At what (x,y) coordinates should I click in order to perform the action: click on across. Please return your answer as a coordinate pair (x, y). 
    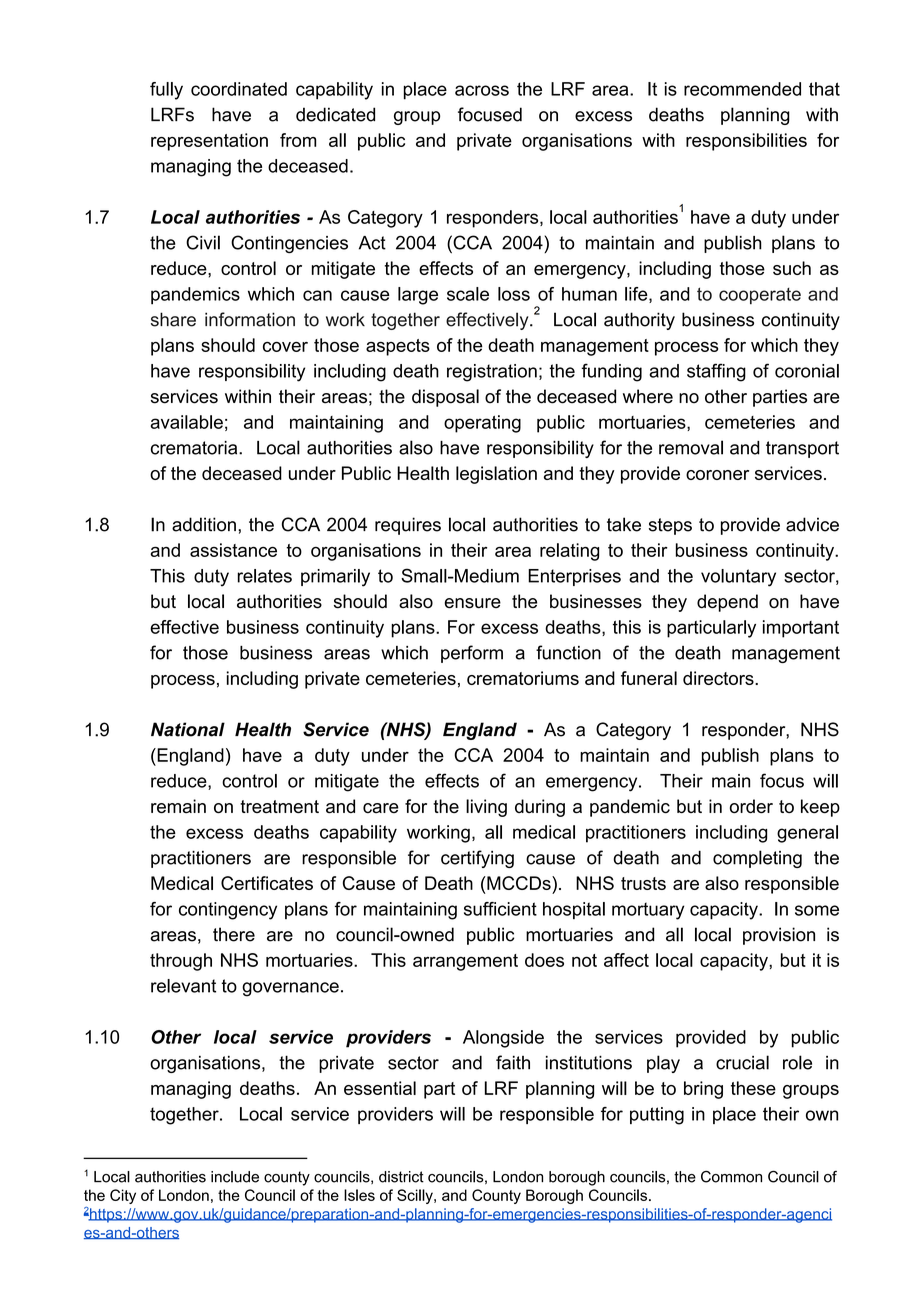
    Looking at the image, I should click on (482, 90).
